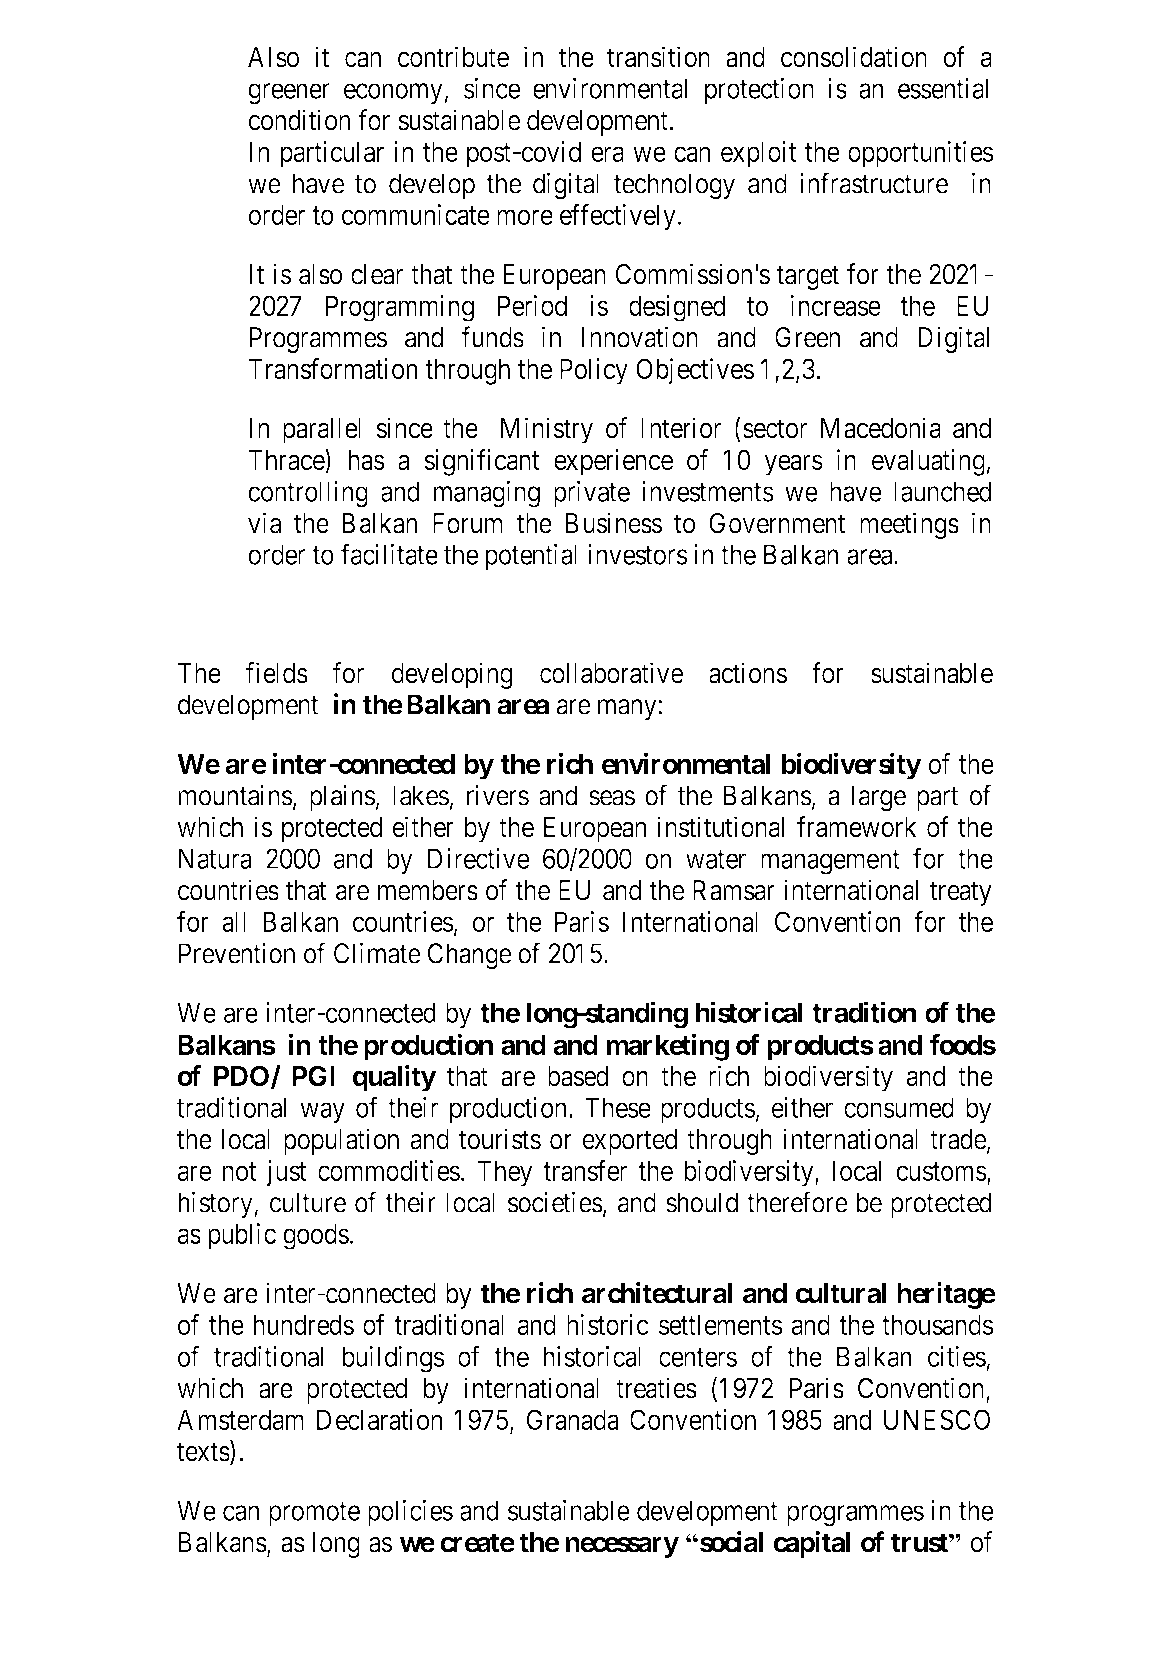 The width and height of the screenshot is (1169, 1654). Describe the element at coordinates (854, 57) in the screenshot. I see `consolidation` at that location.
